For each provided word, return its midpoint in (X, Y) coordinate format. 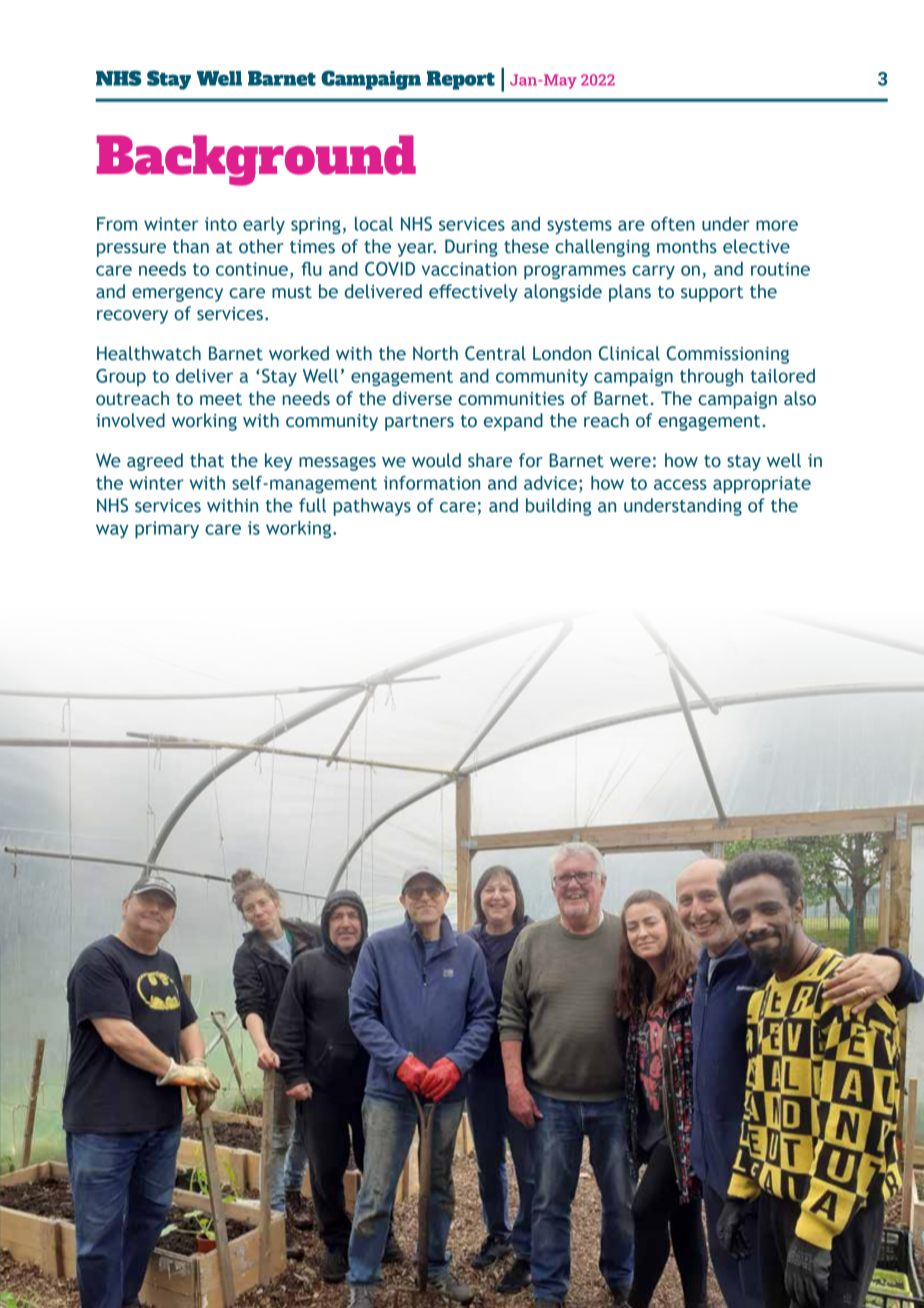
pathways (372, 507)
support (712, 294)
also (800, 398)
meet (221, 399)
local (374, 224)
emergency (177, 295)
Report (461, 80)
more (777, 225)
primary (167, 530)
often (673, 224)
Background (256, 160)
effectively (473, 293)
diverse (422, 398)
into (221, 224)
